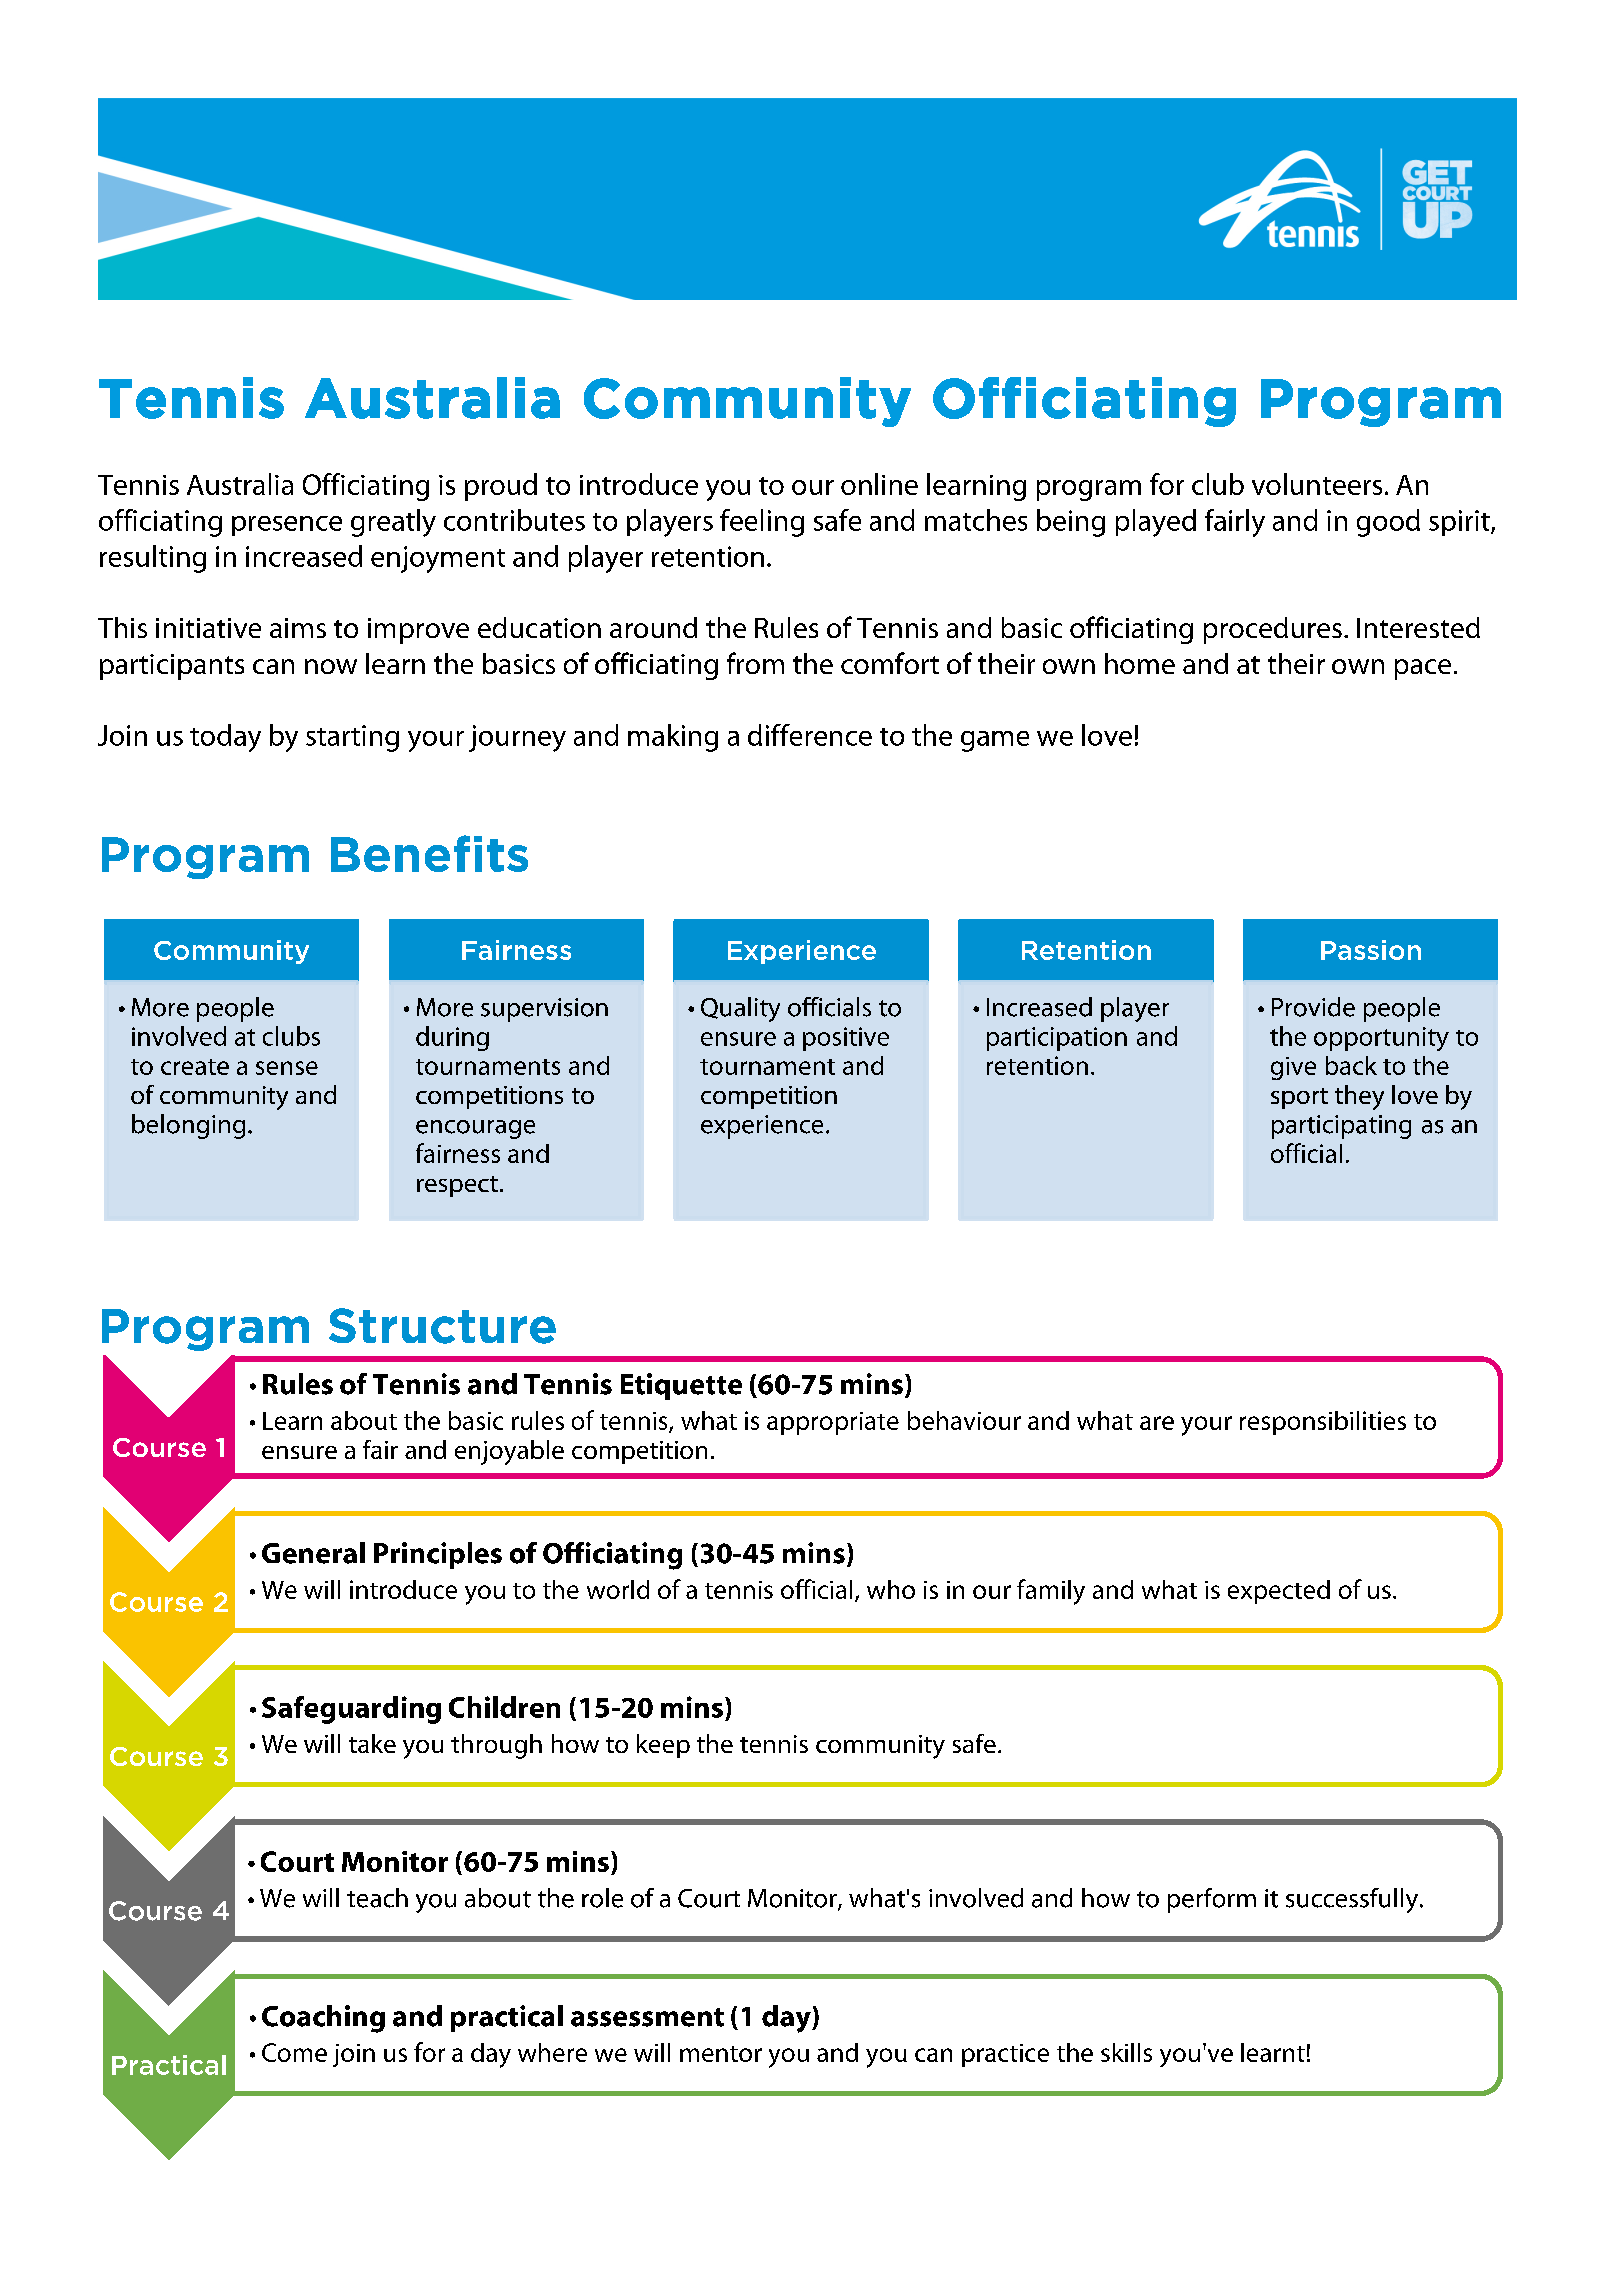  Describe the element at coordinates (681, 1386) in the image. I see `Etiquette` at that location.
